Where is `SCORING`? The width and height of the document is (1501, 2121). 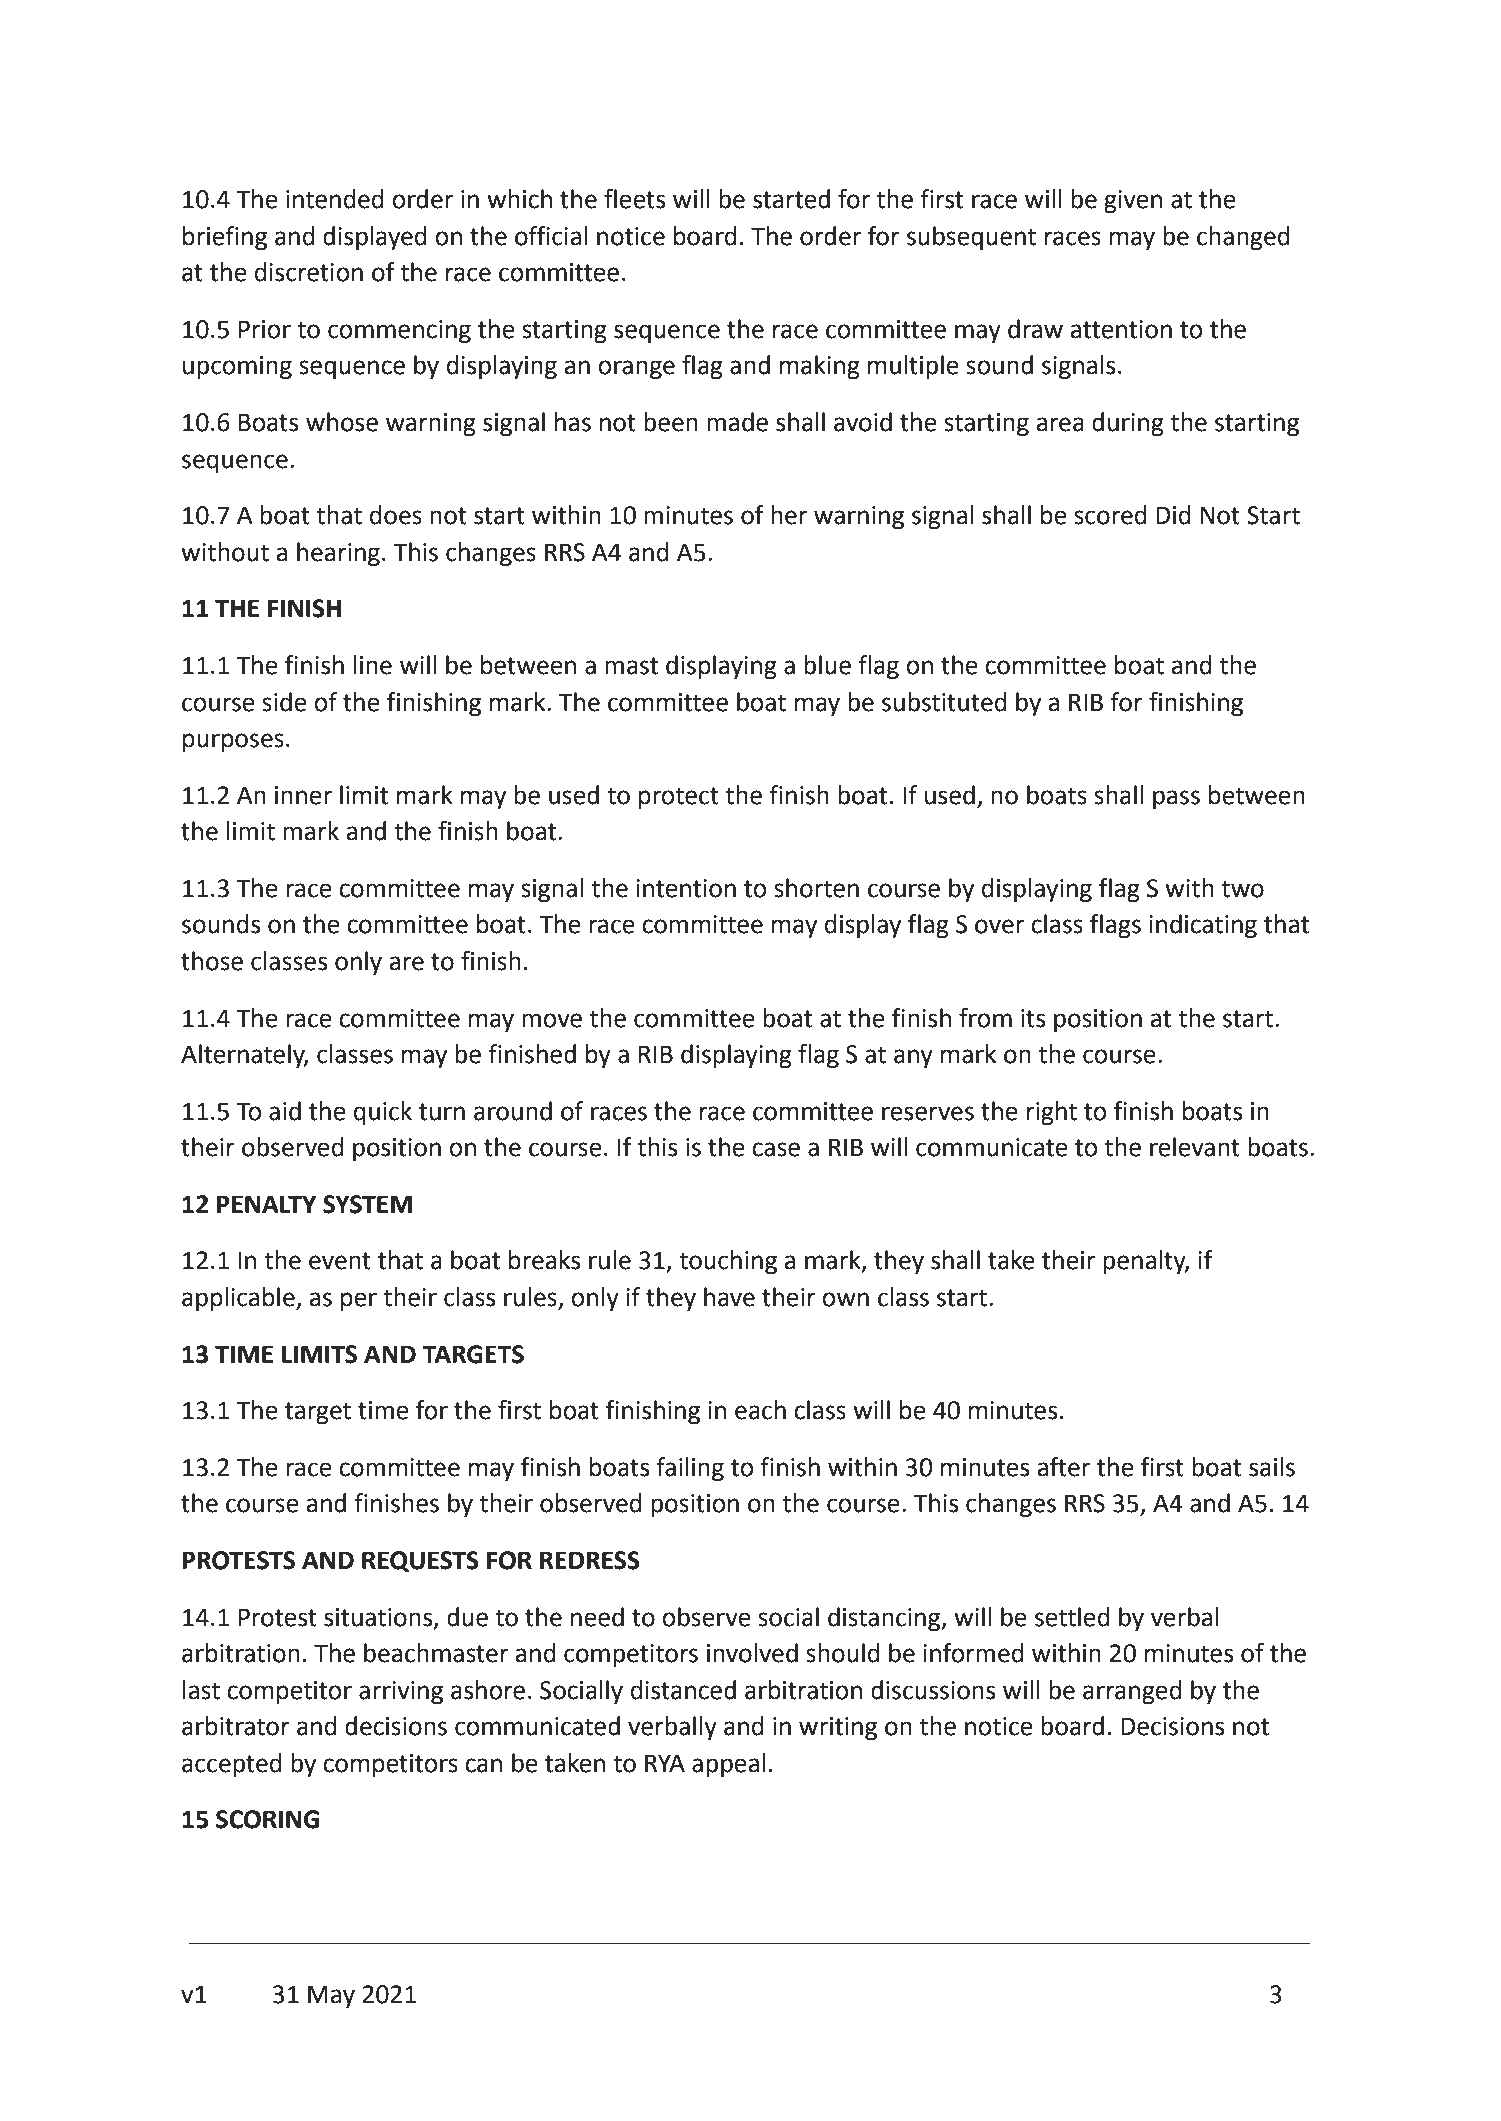 SCORING is located at coordinates (267, 1819).
